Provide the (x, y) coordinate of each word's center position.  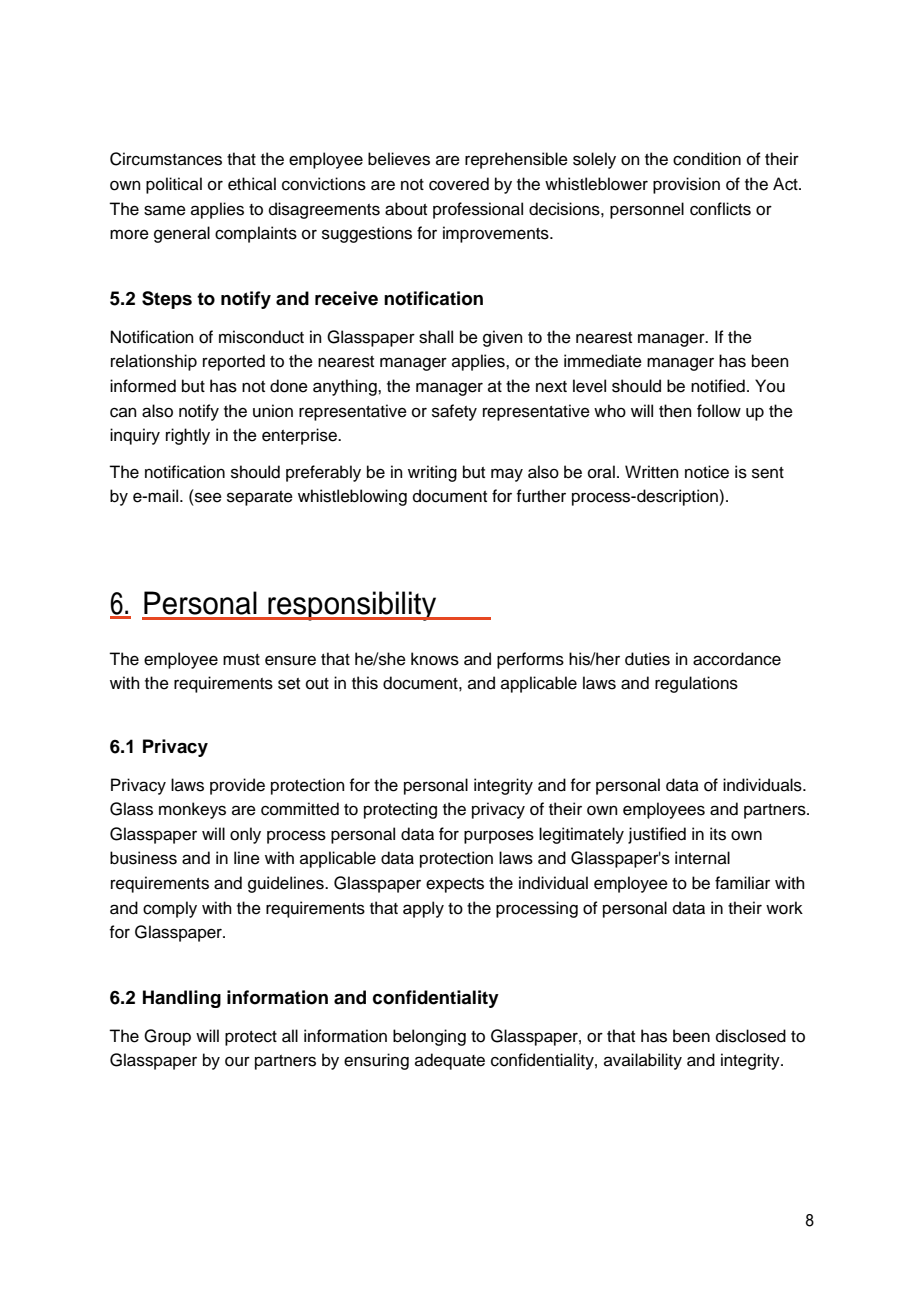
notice (707, 472)
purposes (499, 837)
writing (432, 473)
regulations (696, 684)
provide (237, 786)
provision (686, 185)
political (174, 185)
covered (459, 184)
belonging (429, 1037)
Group (167, 1037)
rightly (188, 436)
